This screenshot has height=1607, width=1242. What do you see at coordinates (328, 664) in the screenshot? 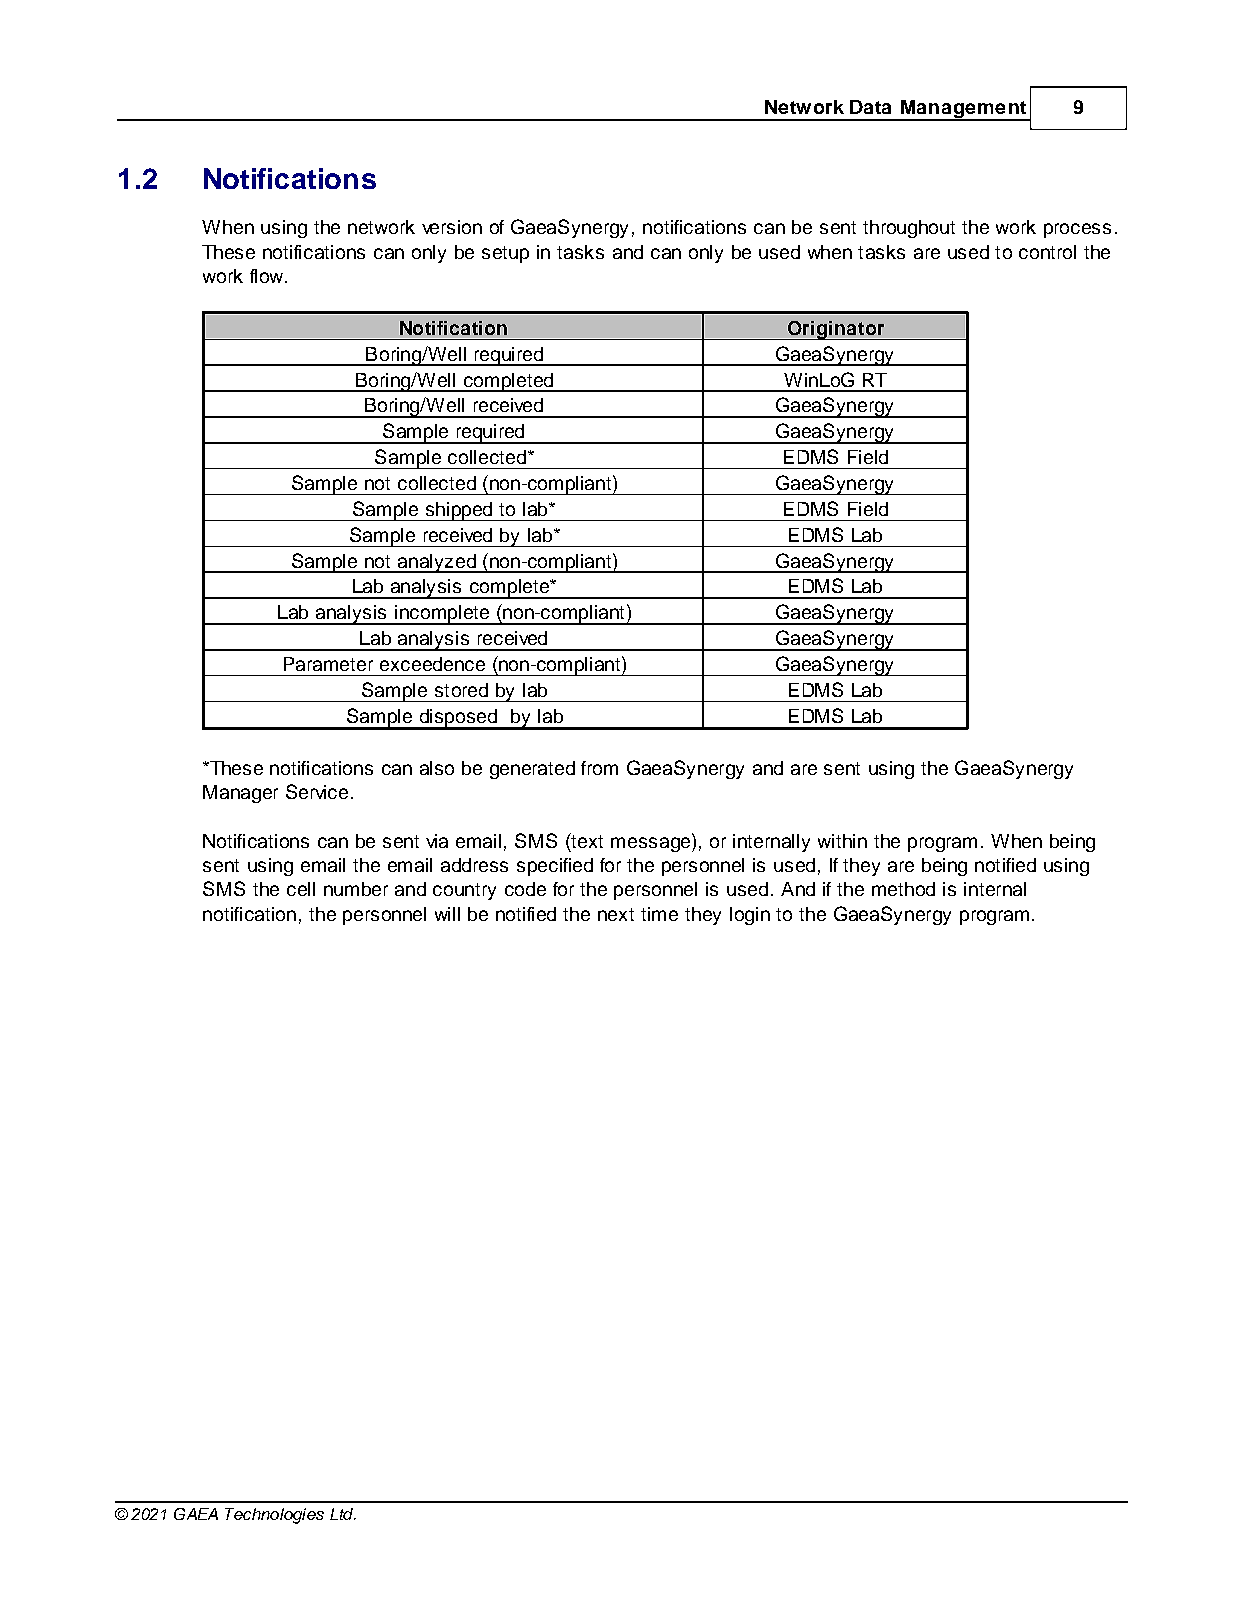
I see `Parameter` at bounding box center [328, 664].
